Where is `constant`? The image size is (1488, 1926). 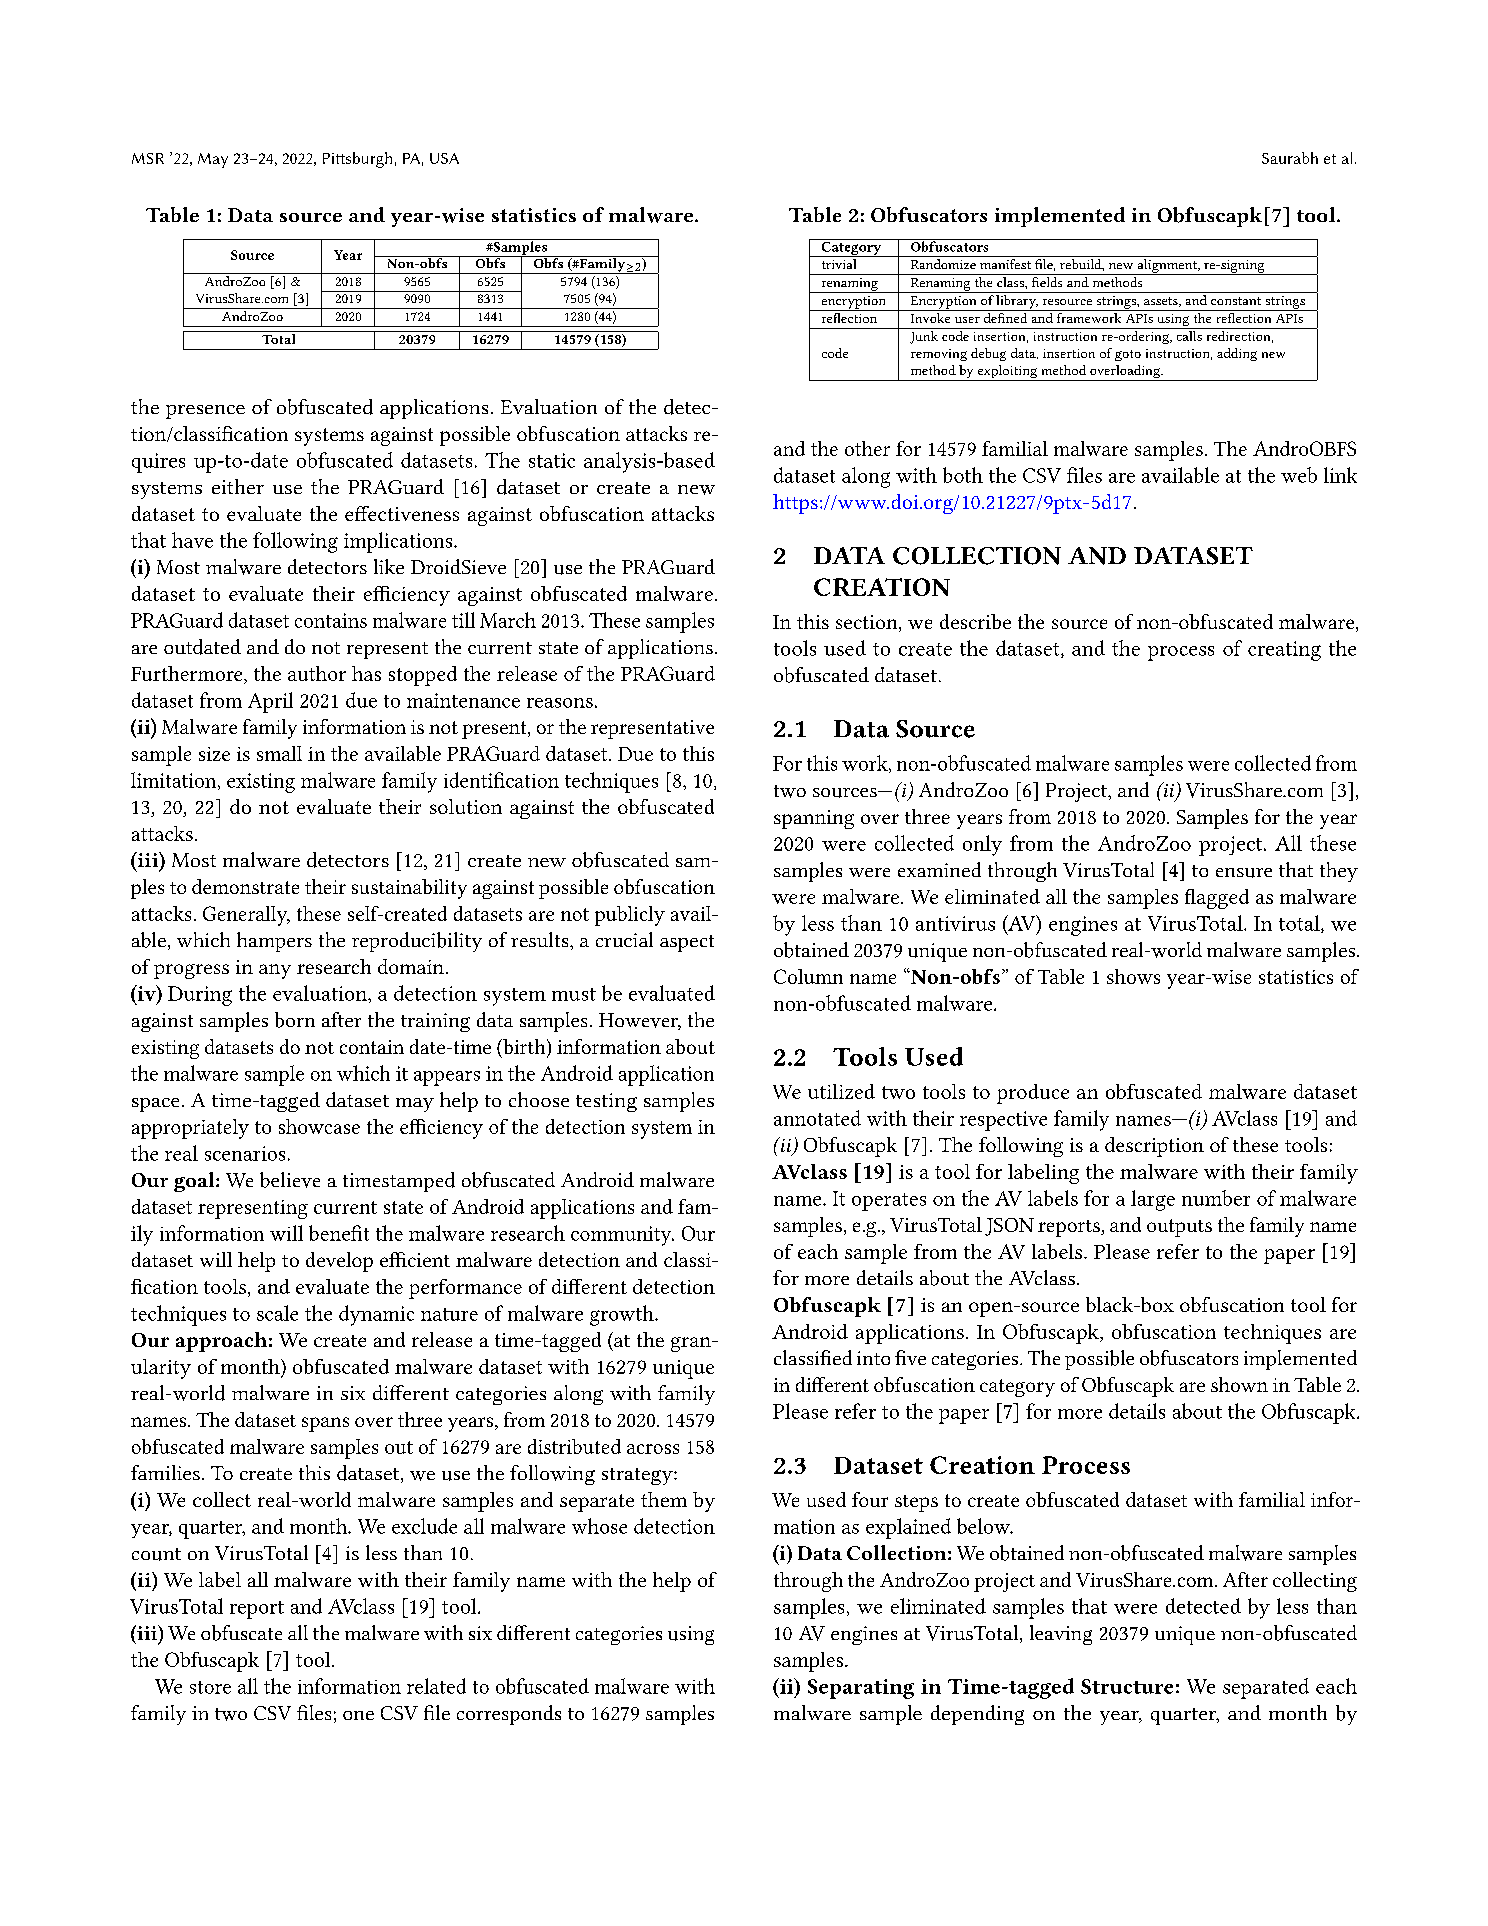 constant is located at coordinates (1236, 301).
